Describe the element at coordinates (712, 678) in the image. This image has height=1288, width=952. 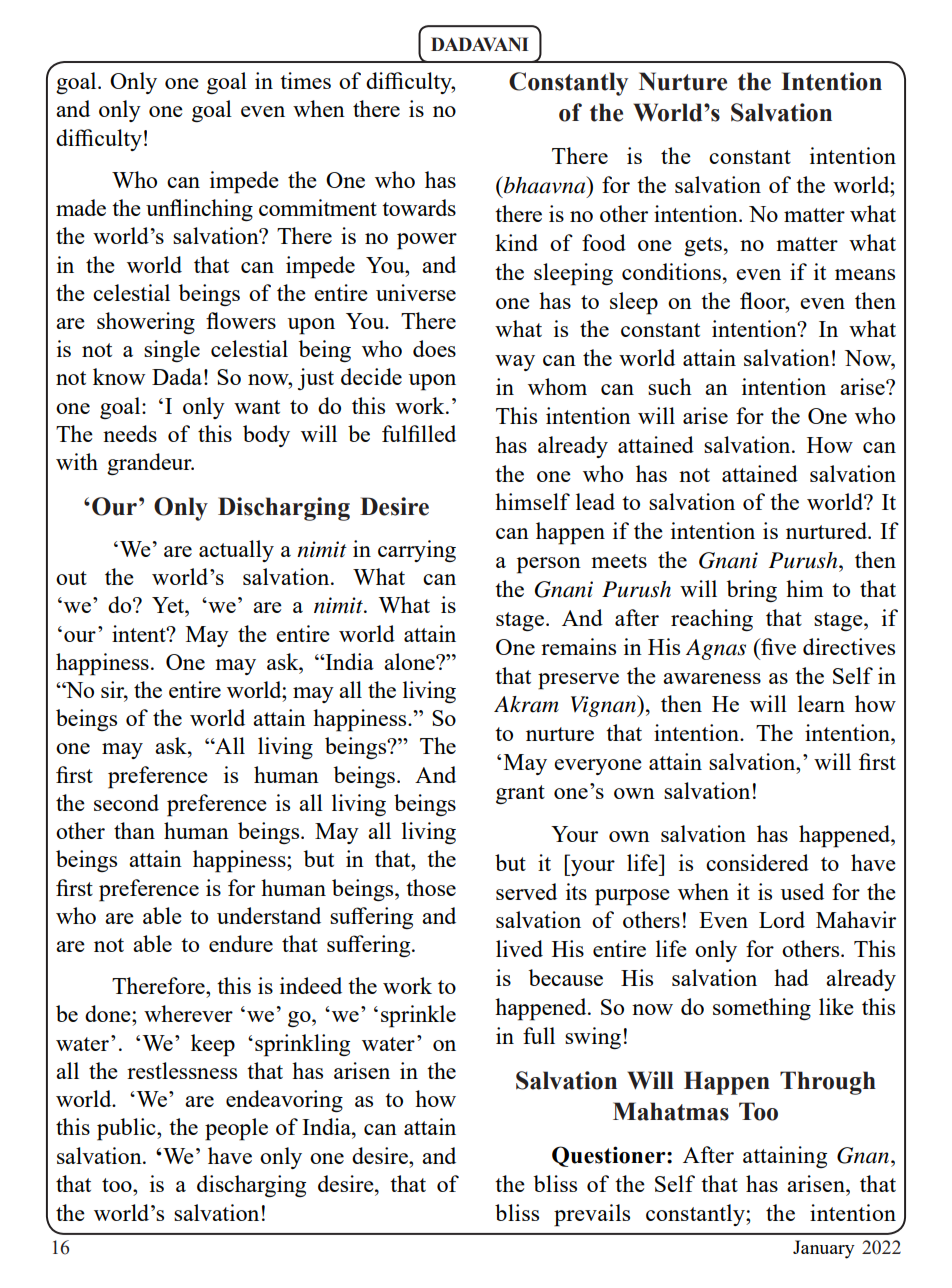
I see `awareness` at that location.
